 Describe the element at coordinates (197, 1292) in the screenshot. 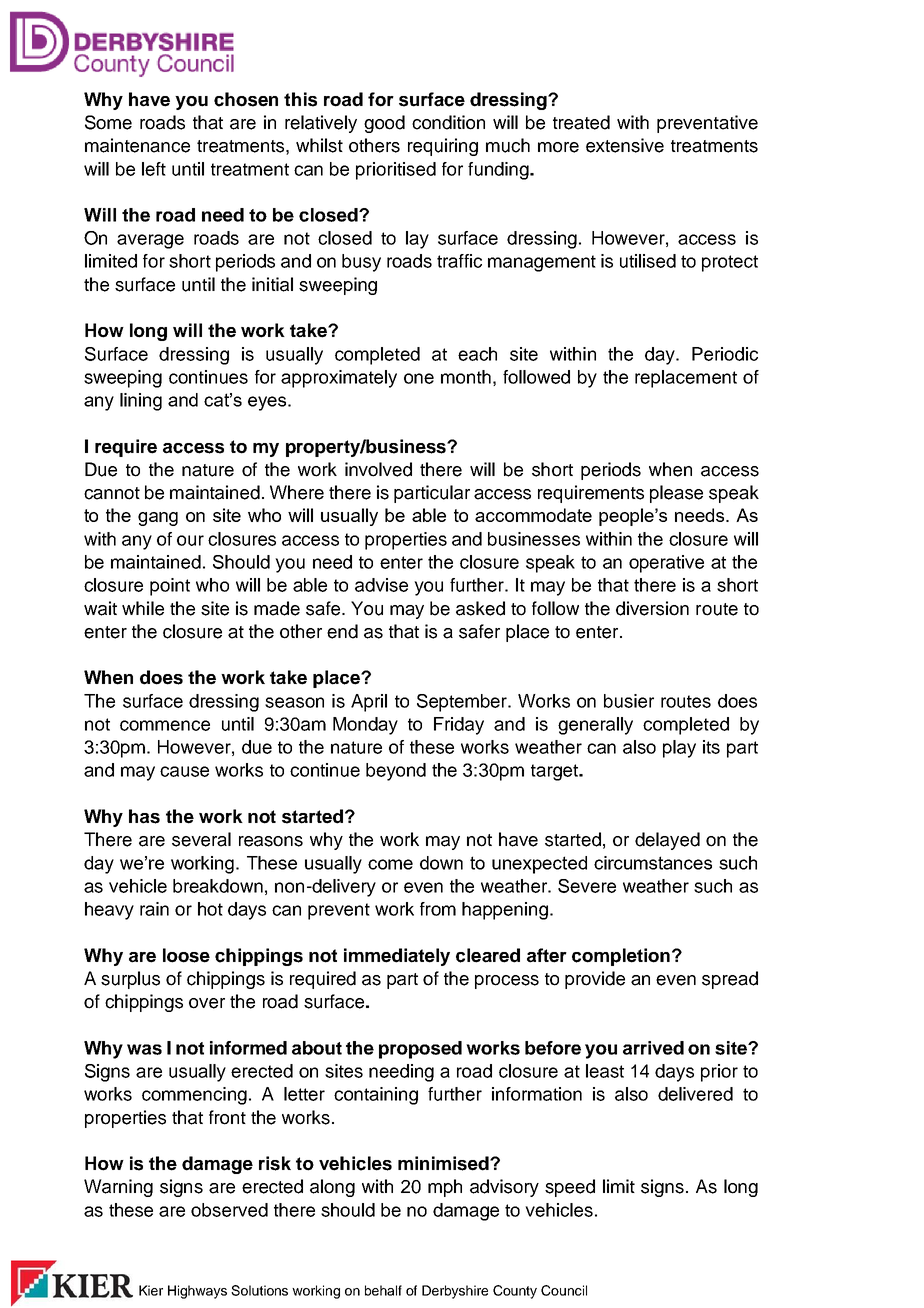

I see `Highways` at that location.
